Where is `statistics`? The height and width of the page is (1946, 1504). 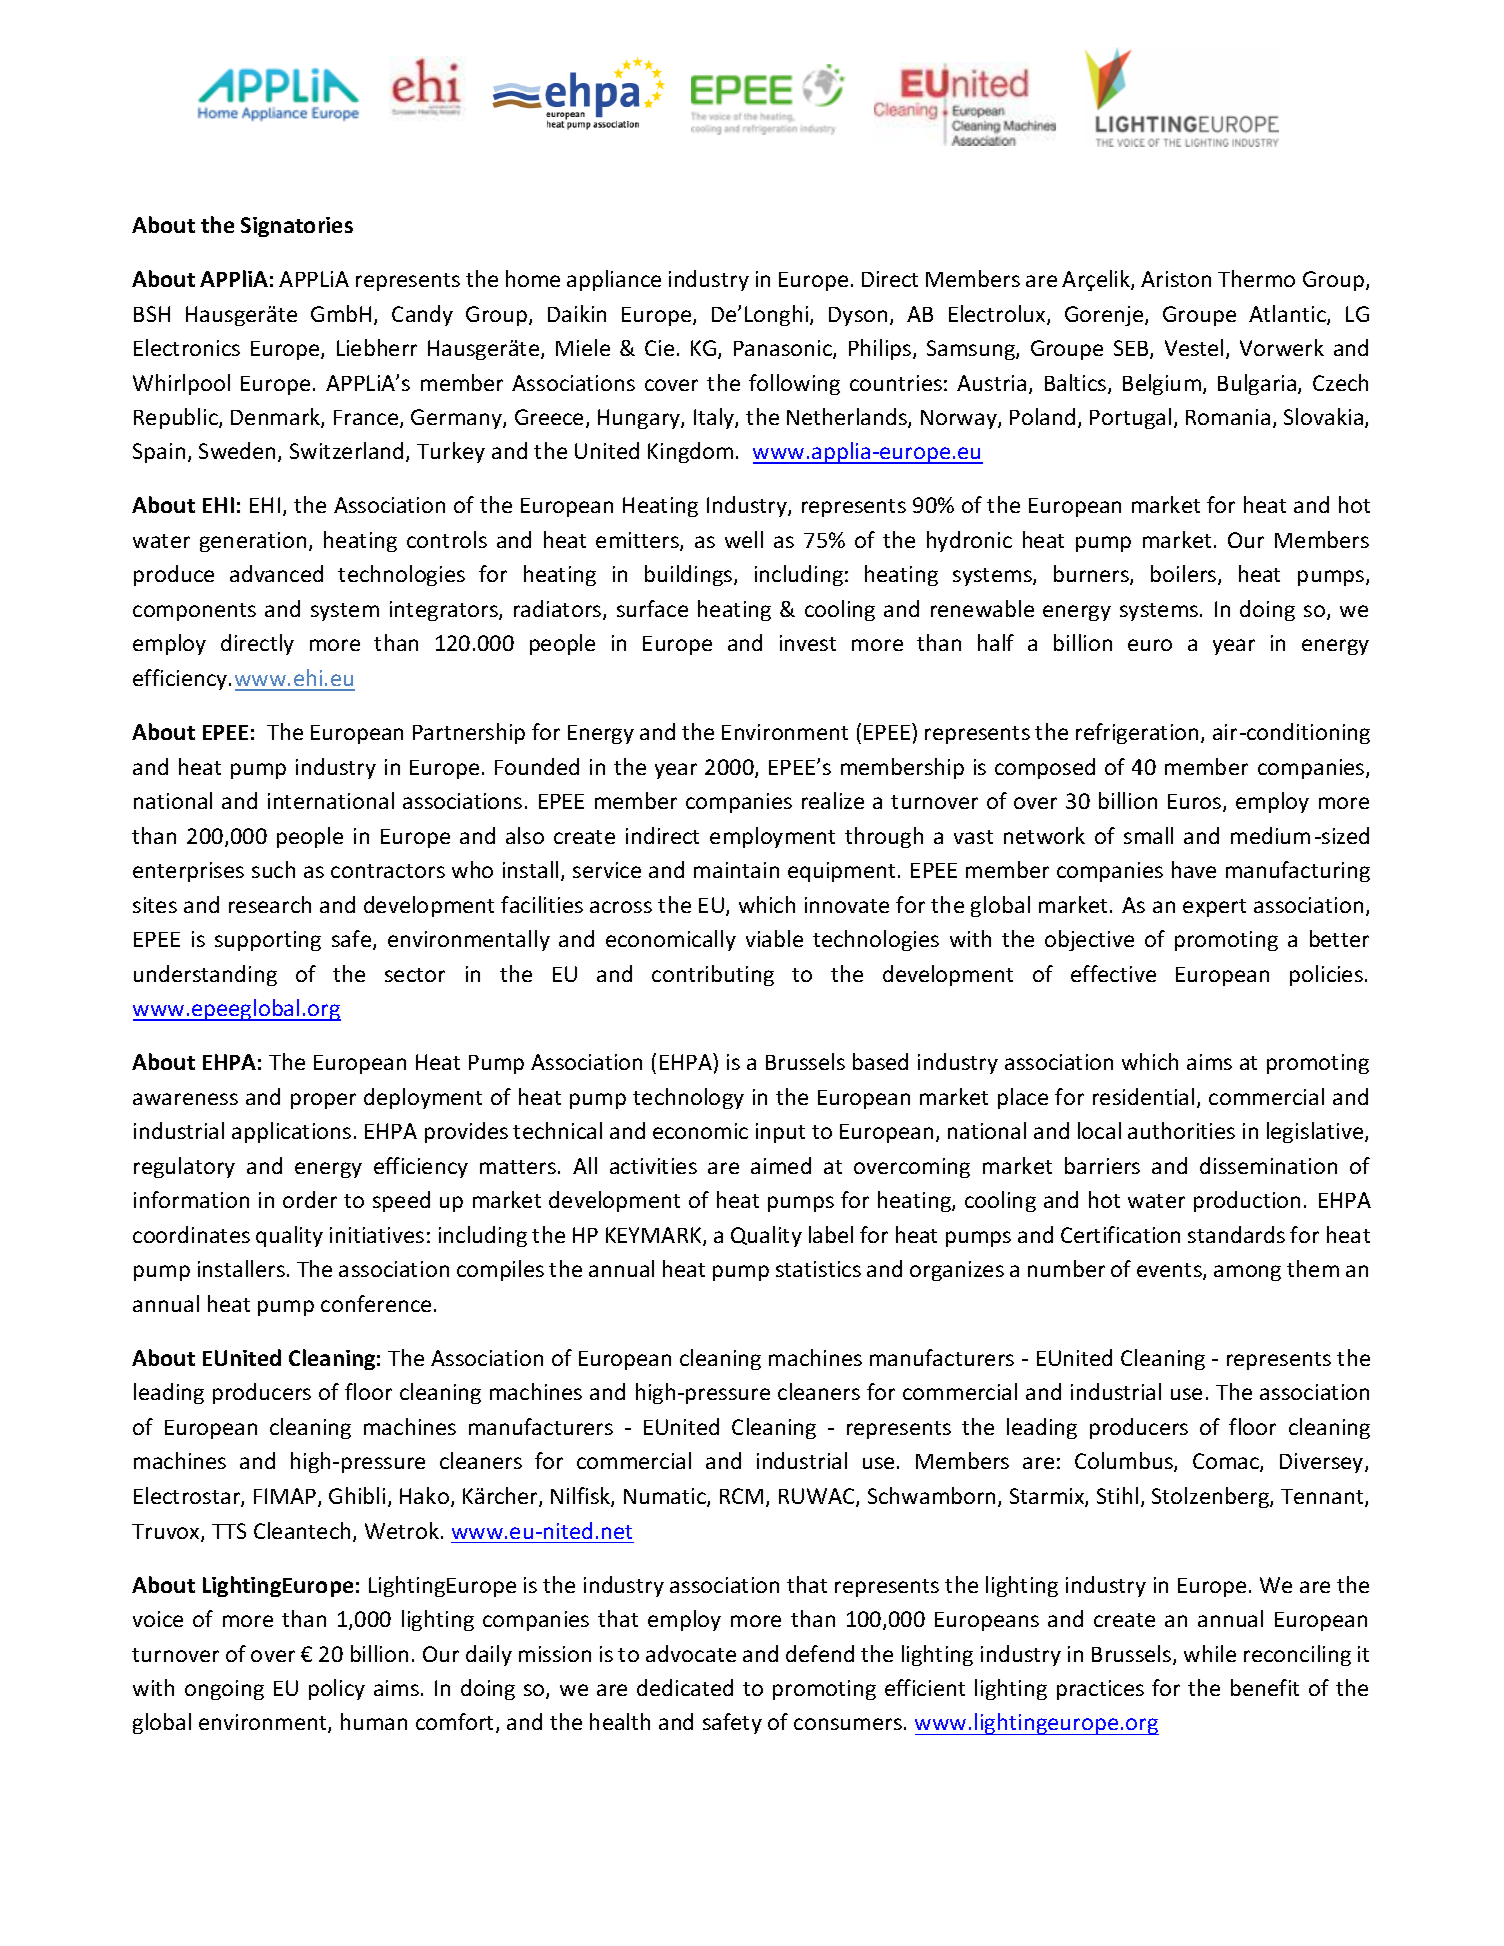
statistics is located at coordinates (818, 1269).
